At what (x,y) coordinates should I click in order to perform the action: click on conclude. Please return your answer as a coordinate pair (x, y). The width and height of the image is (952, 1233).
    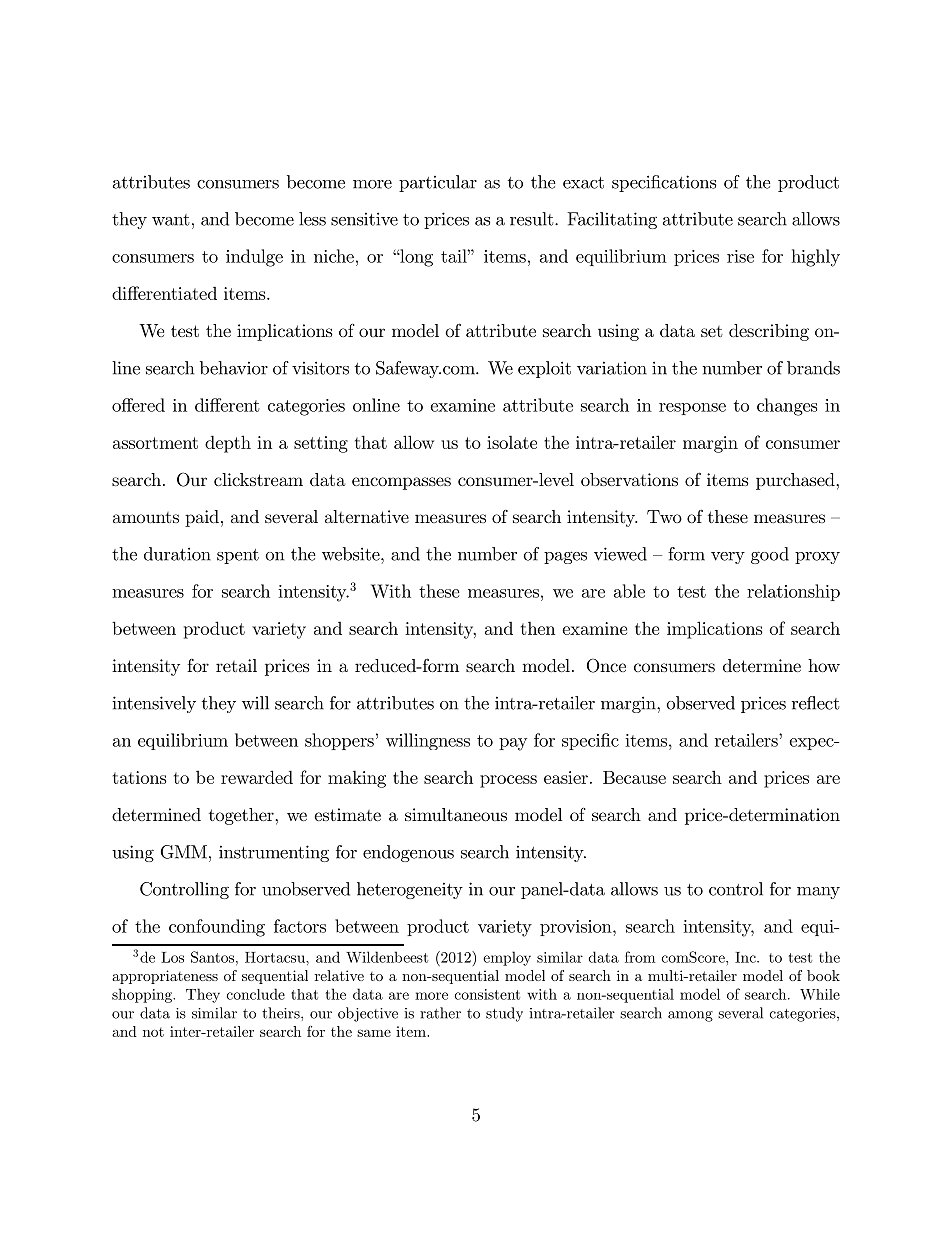
    Looking at the image, I should click on (256, 994).
